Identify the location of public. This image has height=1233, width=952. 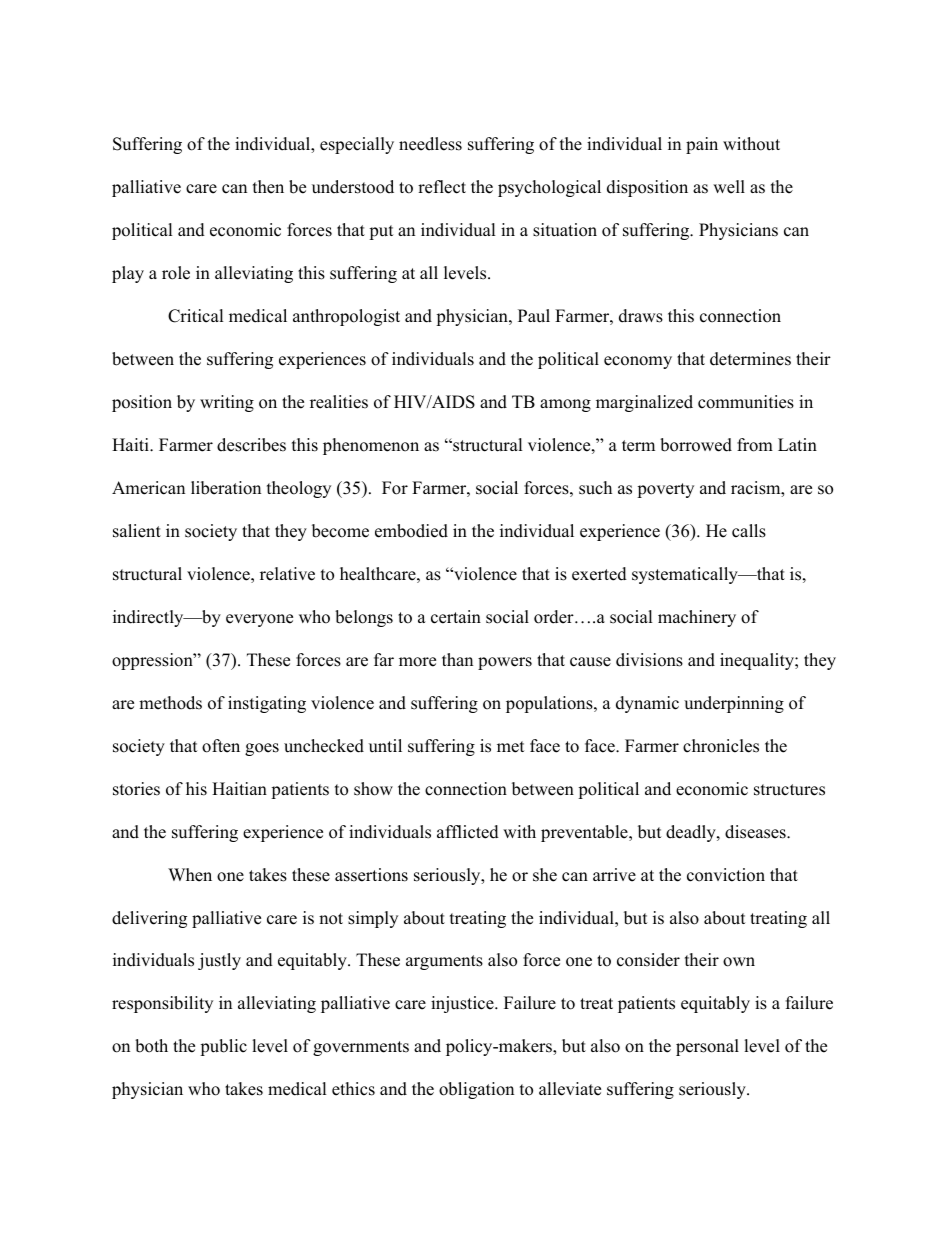
(223, 1047).
